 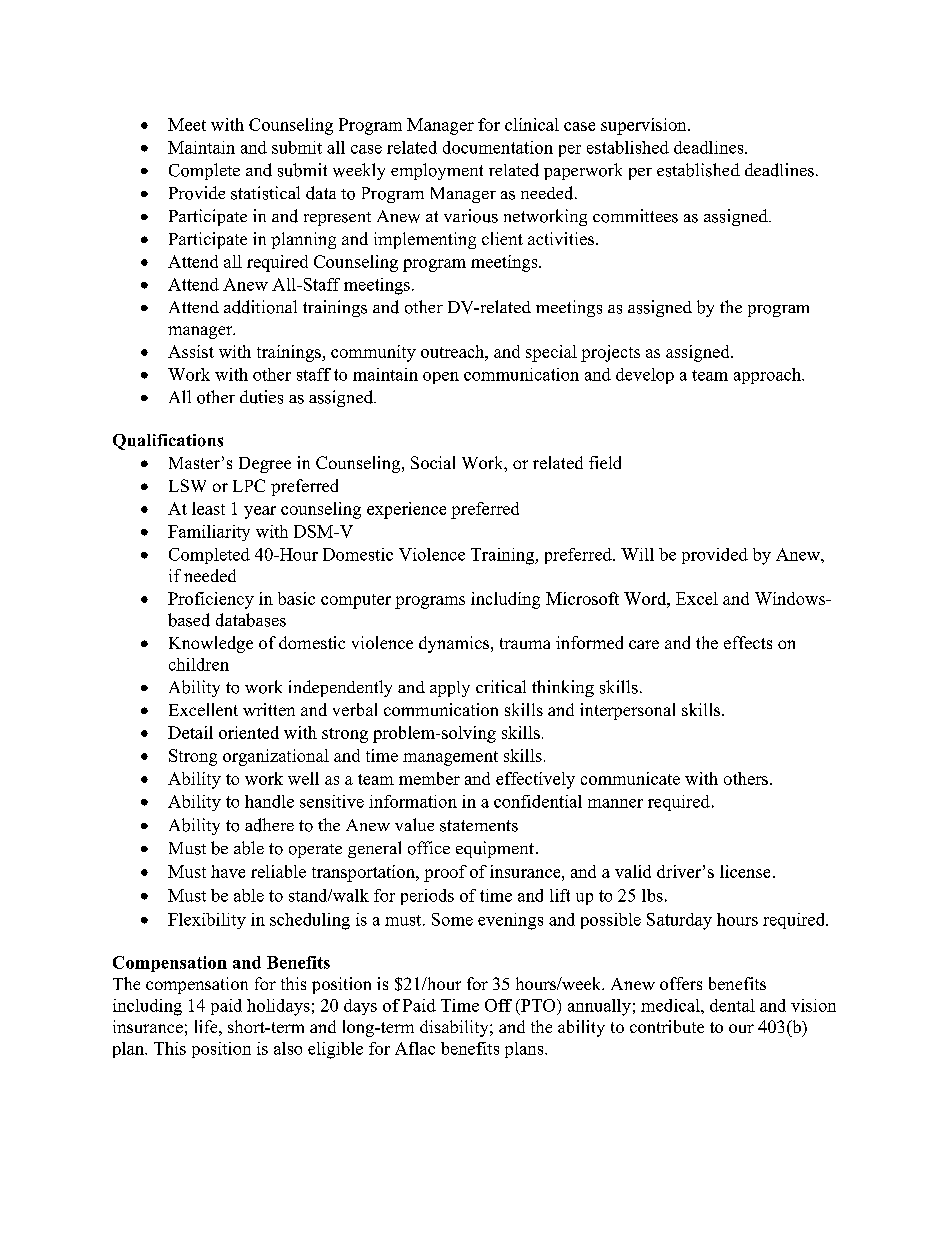 What do you see at coordinates (441, 378) in the screenshot?
I see `open` at bounding box center [441, 378].
